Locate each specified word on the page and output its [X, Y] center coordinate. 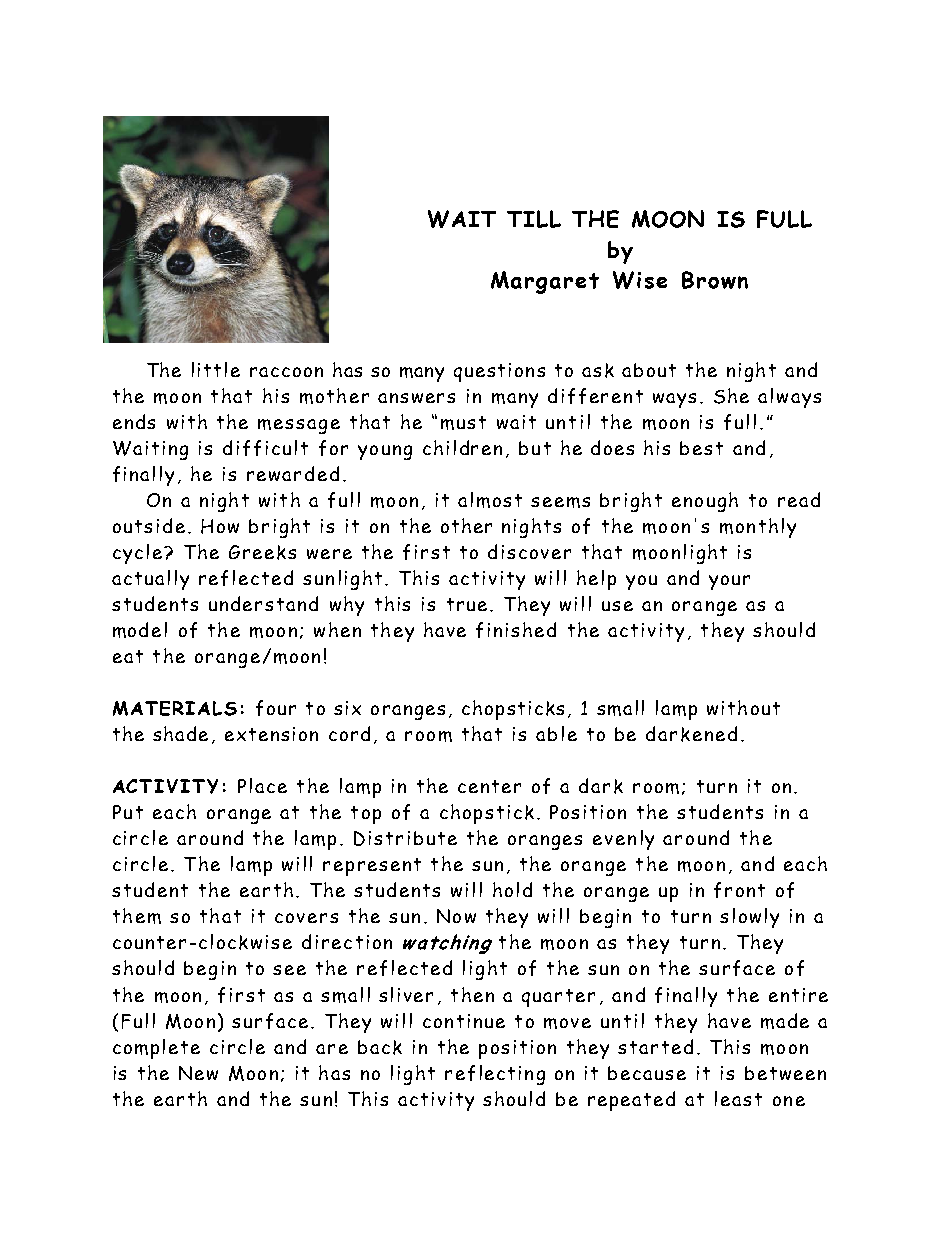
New [198, 1073]
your [729, 582]
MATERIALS [175, 708]
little [216, 369]
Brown [715, 280]
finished [516, 630]
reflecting [495, 1075]
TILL [534, 219]
